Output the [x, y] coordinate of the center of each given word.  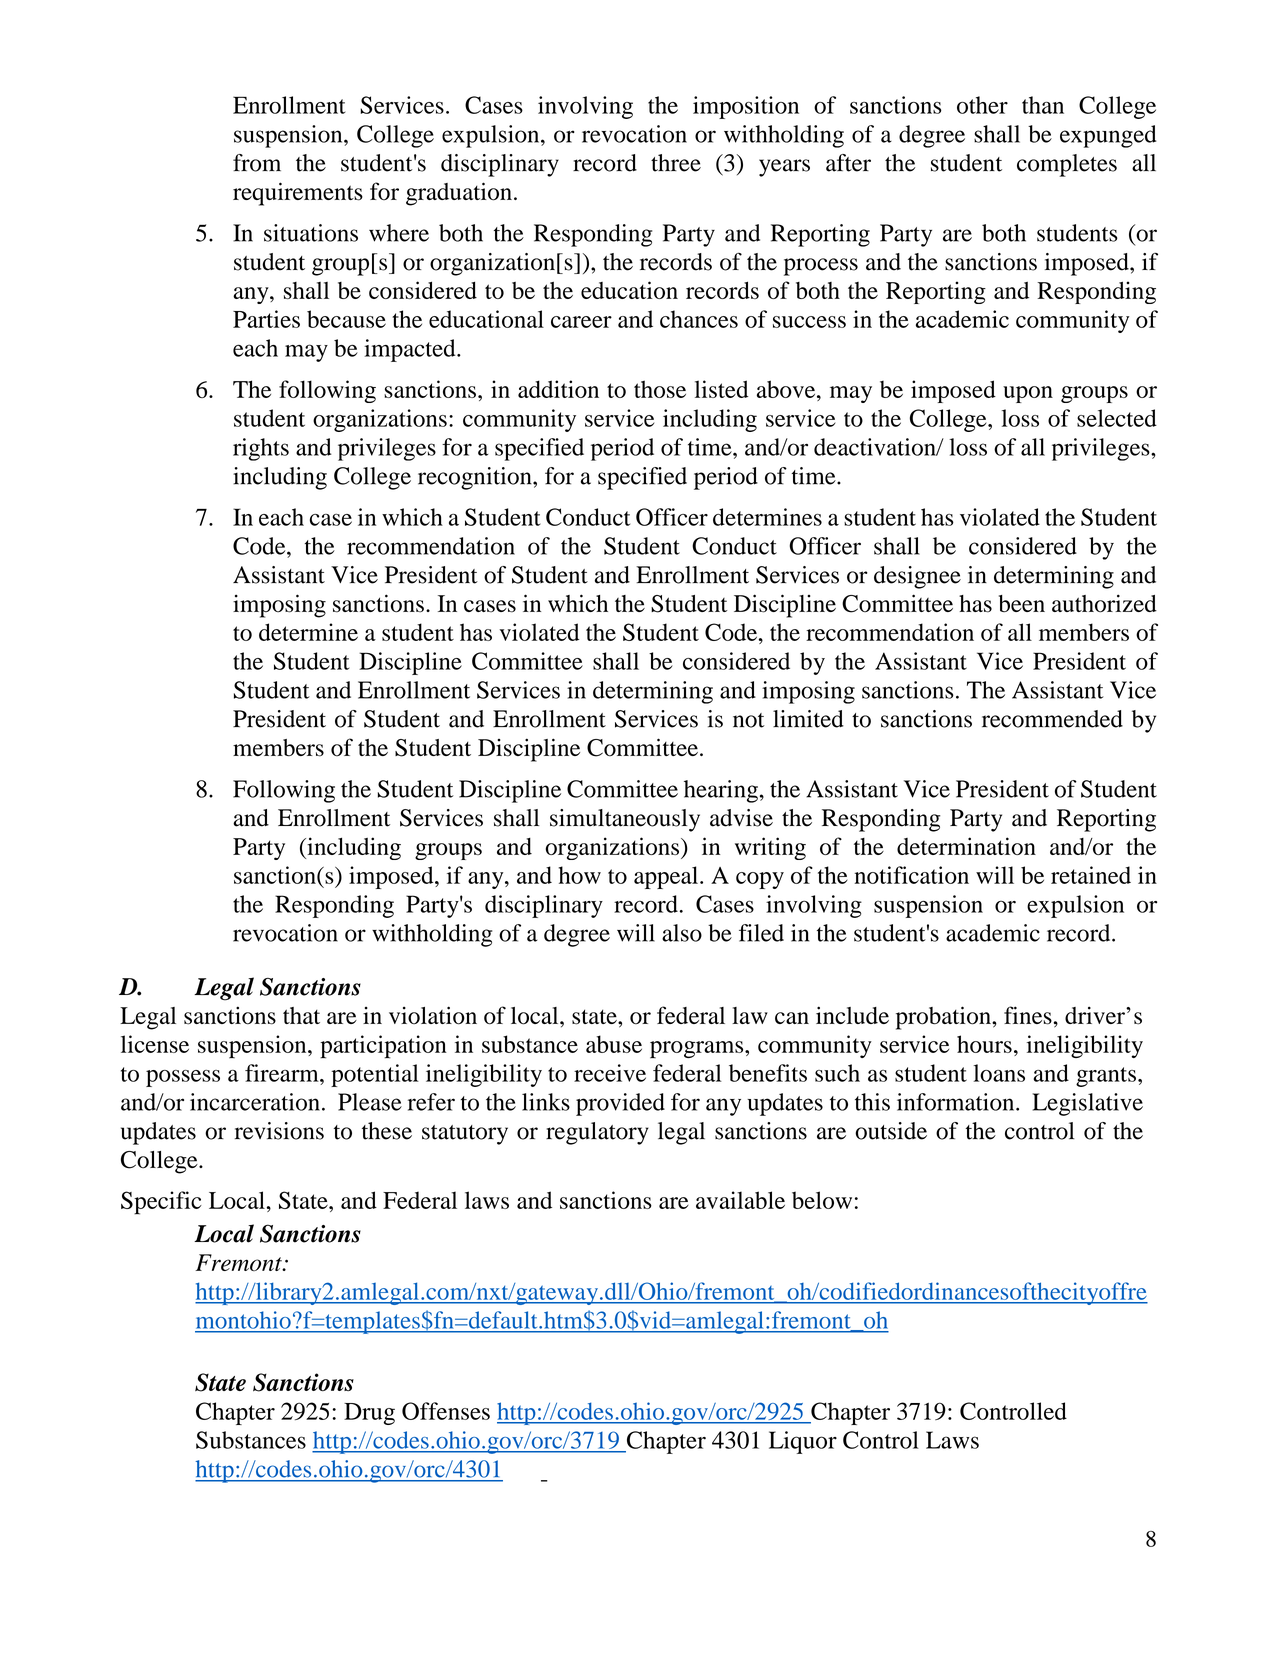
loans [999, 1073]
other [982, 105]
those [660, 389]
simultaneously [625, 820]
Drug [369, 1414]
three [676, 163]
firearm [283, 1073]
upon [1028, 394]
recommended [1052, 719]
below [822, 1200]
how [579, 875]
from [257, 163]
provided [620, 1104]
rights [261, 449]
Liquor [803, 1442]
